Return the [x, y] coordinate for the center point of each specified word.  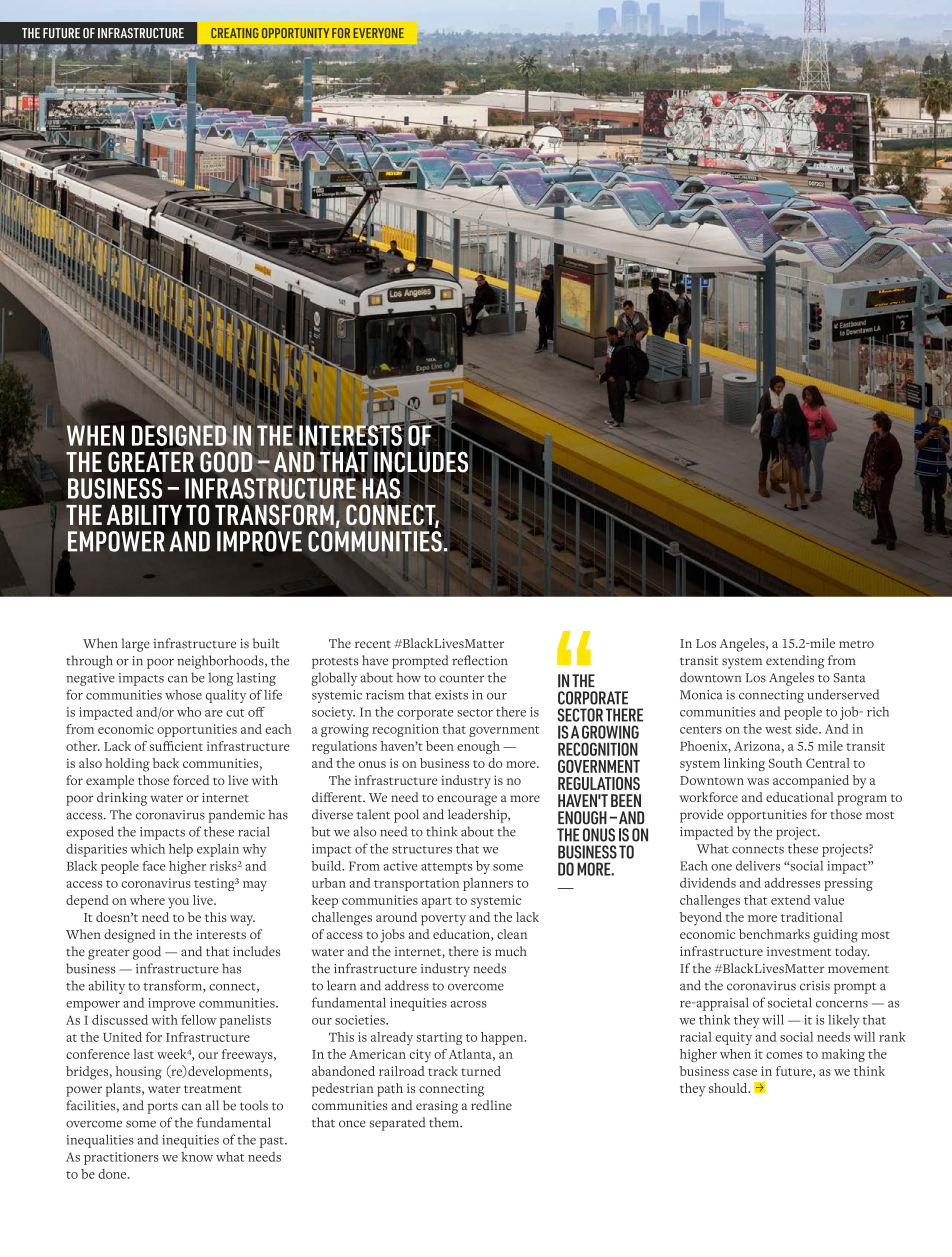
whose [183, 695]
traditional [812, 917]
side [808, 729]
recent [373, 644]
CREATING [234, 33]
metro [856, 644]
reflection [480, 660]
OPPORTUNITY [295, 33]
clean [512, 934]
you [178, 903]
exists [451, 695]
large [136, 645]
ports [162, 1108]
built [266, 643]
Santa [849, 678]
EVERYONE [379, 33]
